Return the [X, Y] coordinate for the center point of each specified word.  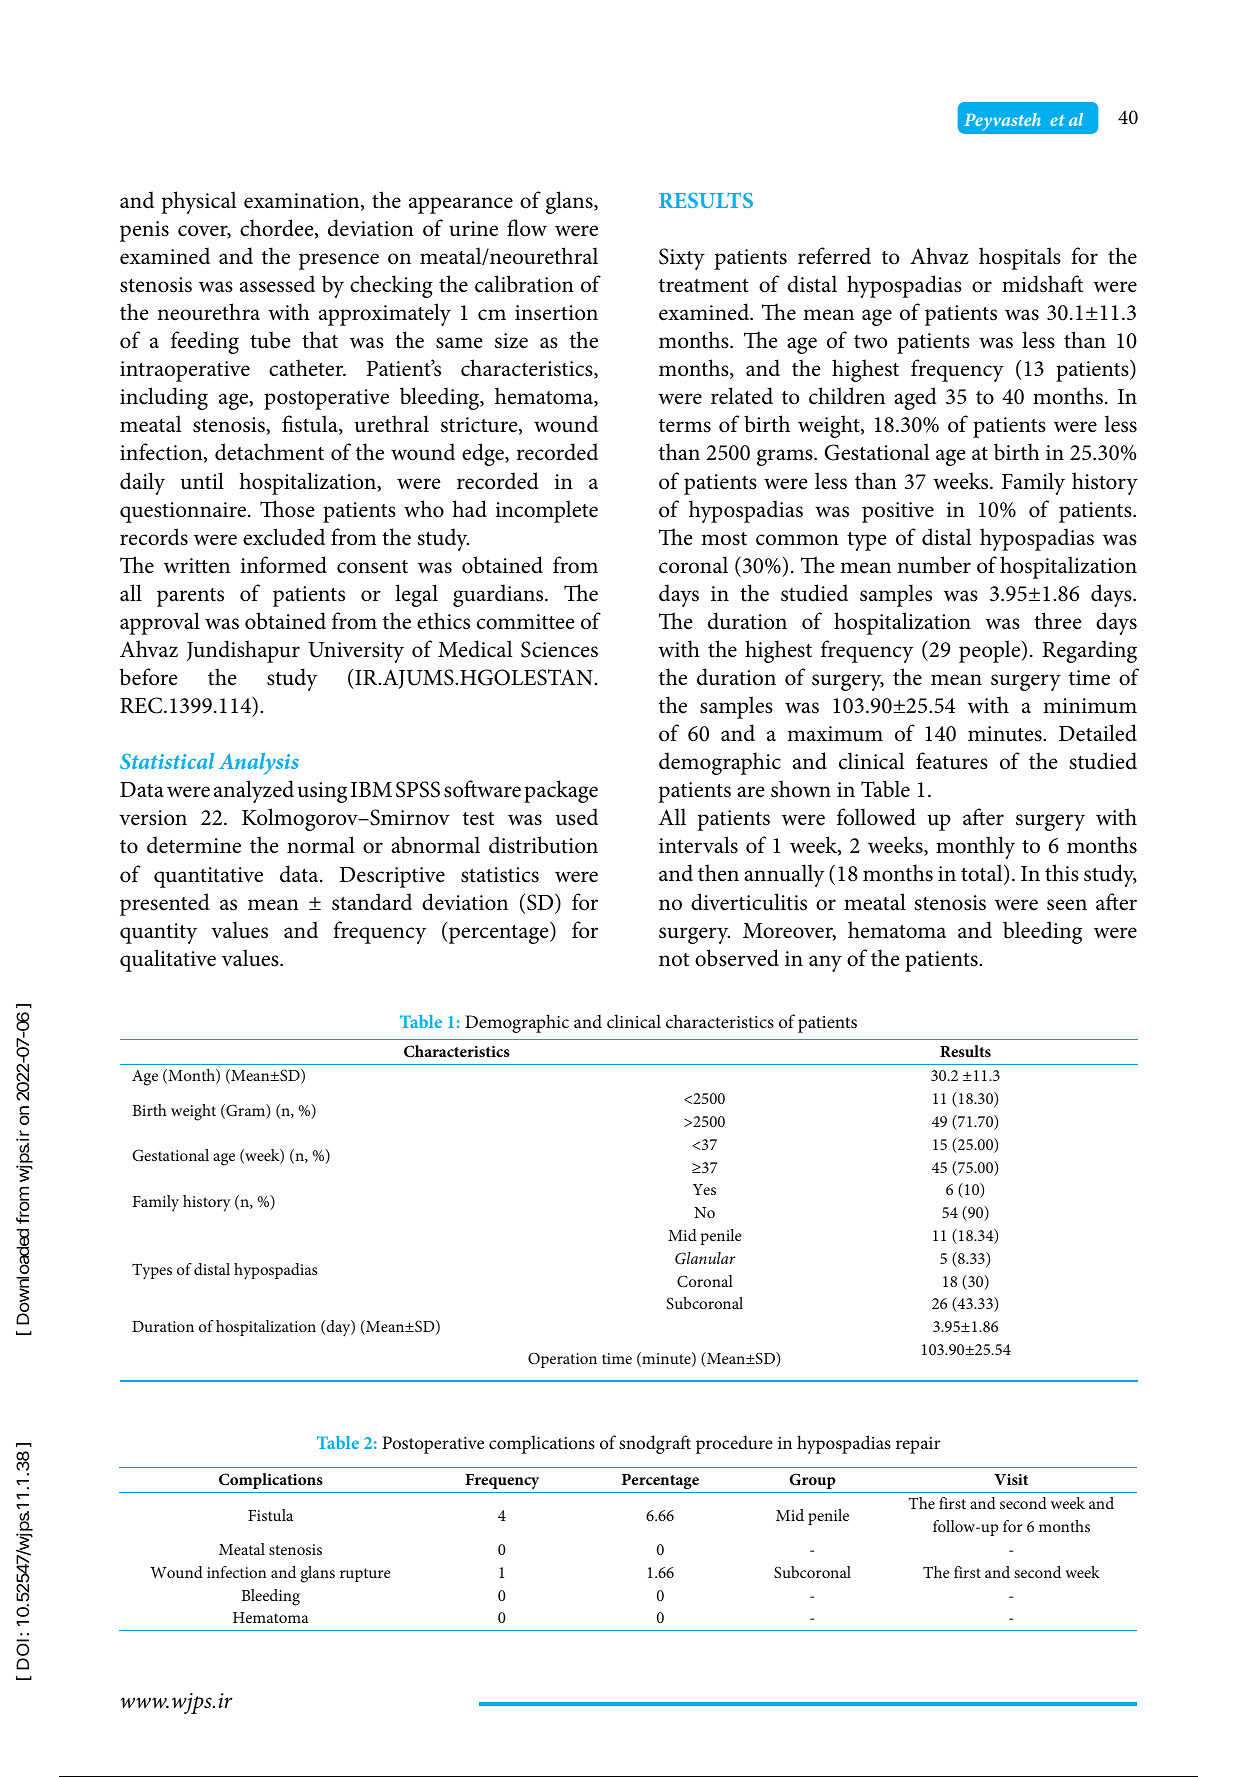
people [991, 651]
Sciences [559, 649]
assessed [277, 284]
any [825, 963]
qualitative [168, 960]
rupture [365, 1575]
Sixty [682, 259]
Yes [704, 1189]
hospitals [1020, 258]
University [356, 652]
